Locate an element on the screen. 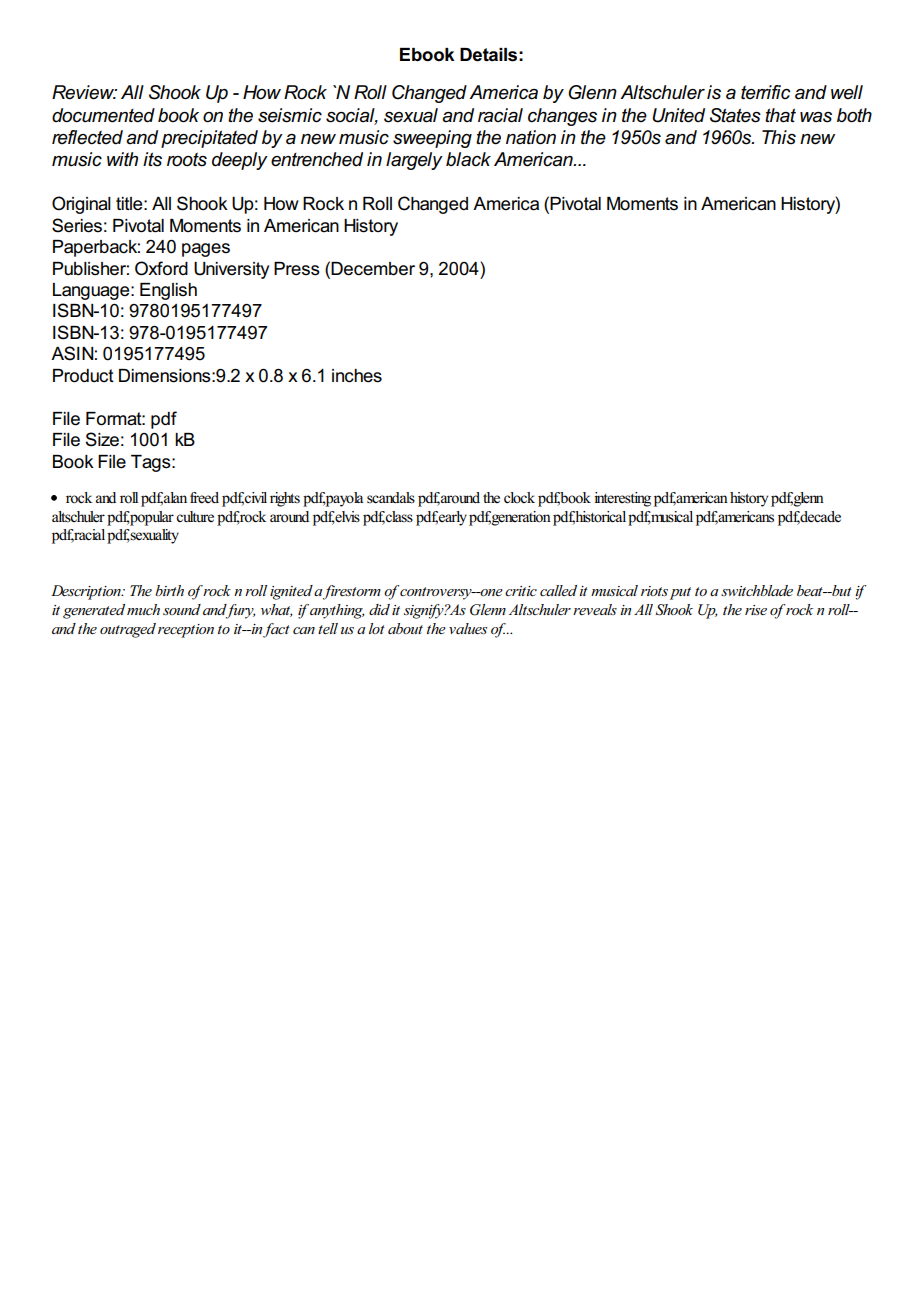 The width and height of the screenshot is (924, 1308). Oxford is located at coordinates (161, 268).
